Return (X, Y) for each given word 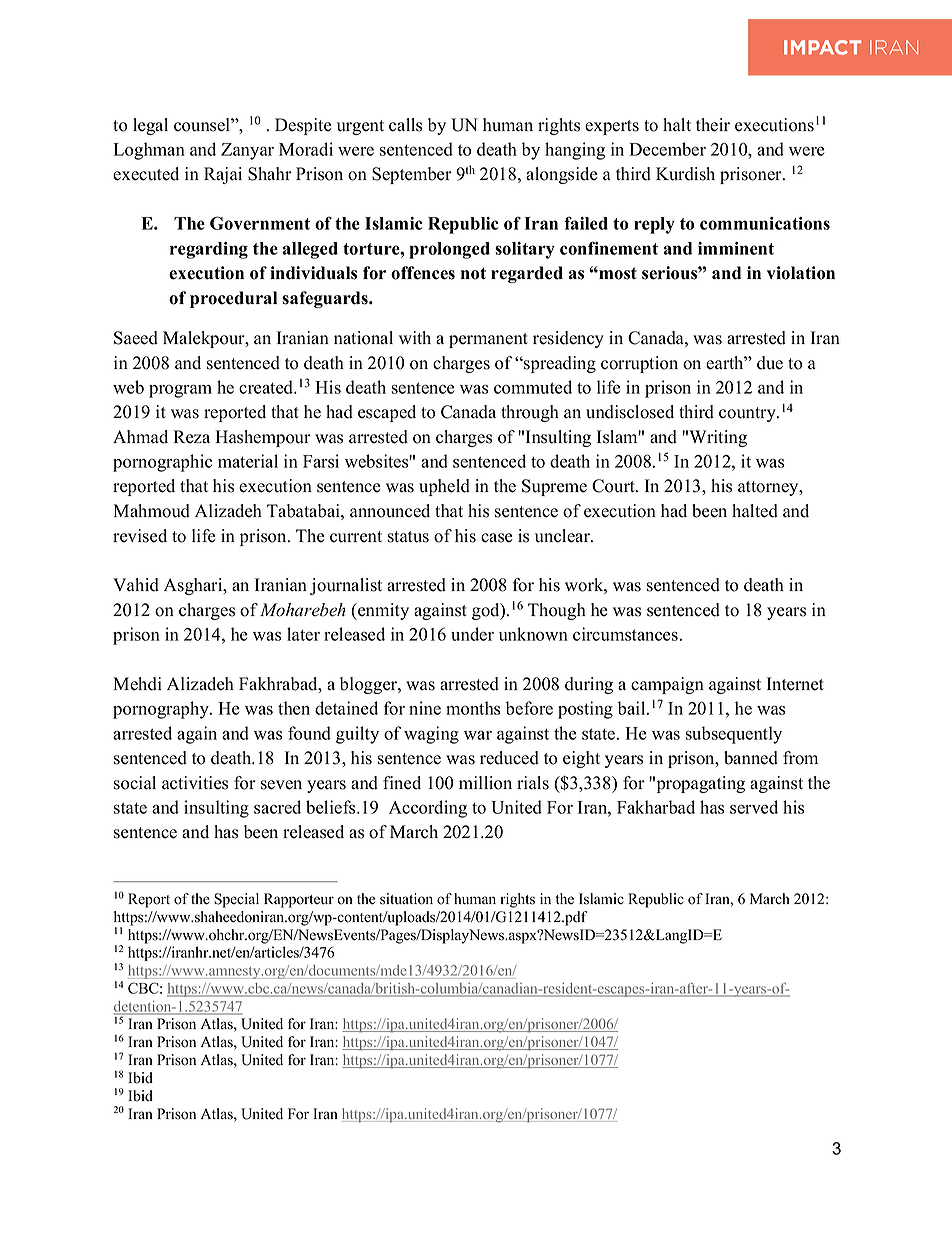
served (754, 807)
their (713, 125)
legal (150, 126)
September (412, 175)
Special (236, 900)
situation (406, 899)
